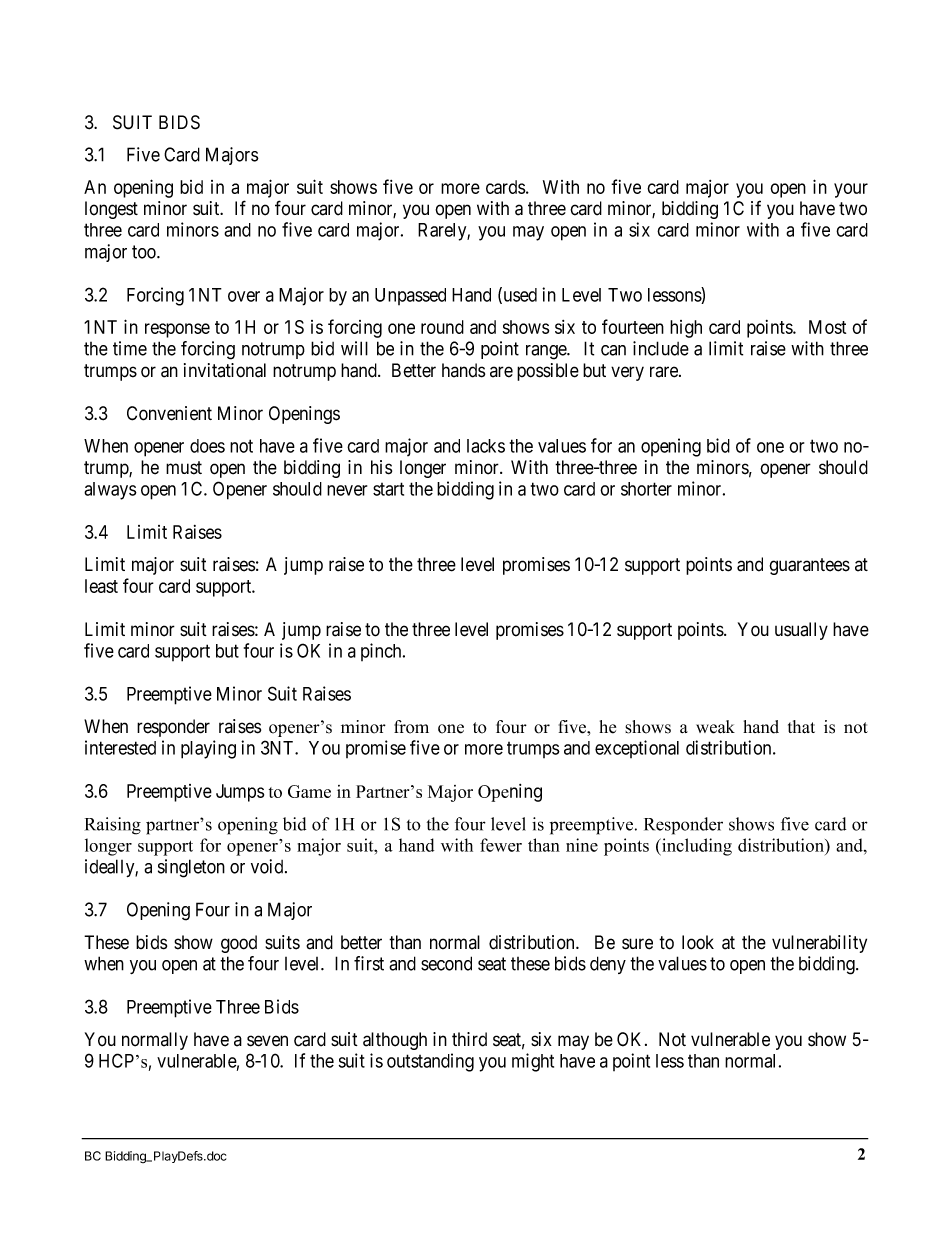  I want to click on third, so click(469, 1039).
